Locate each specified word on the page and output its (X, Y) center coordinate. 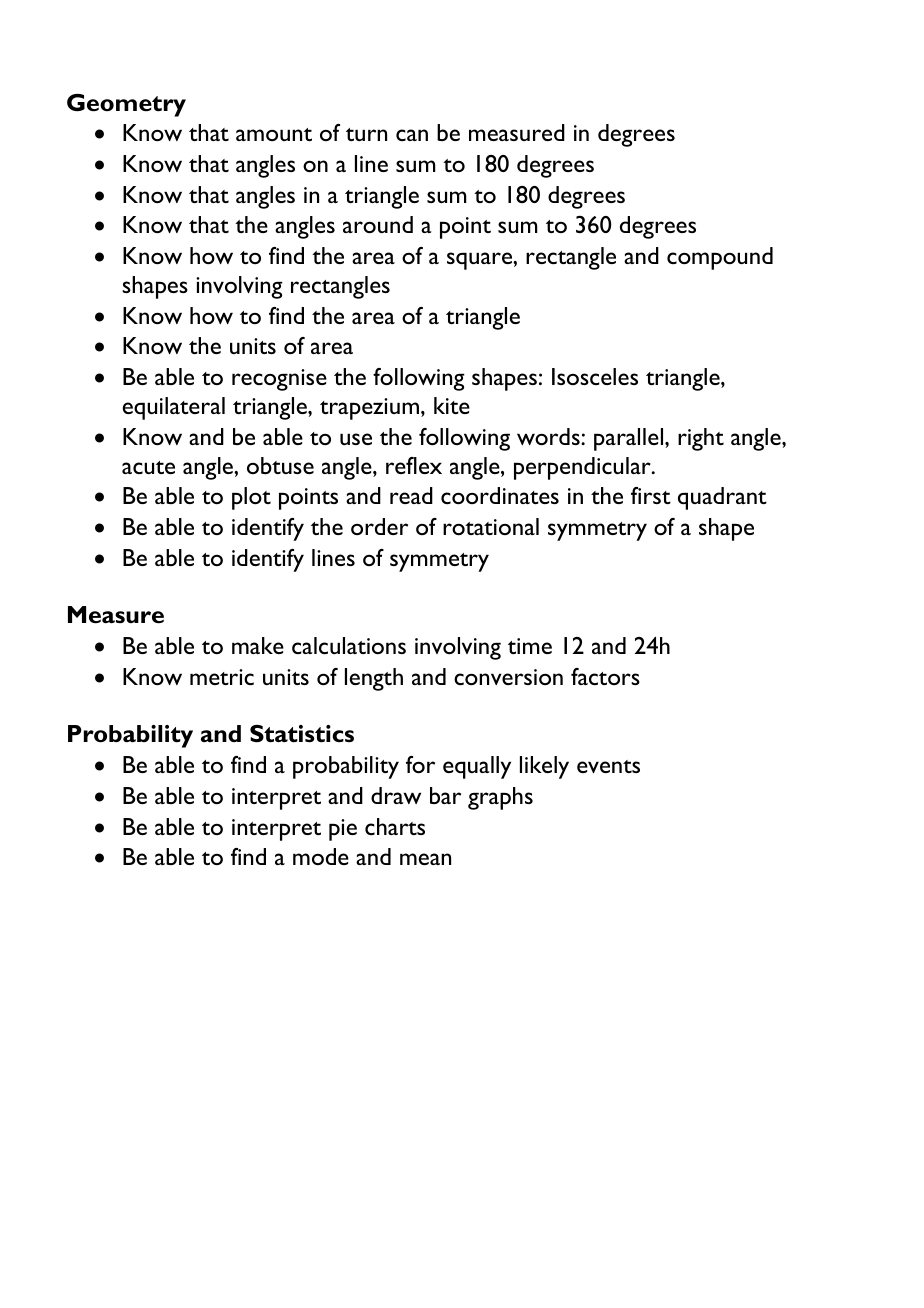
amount (274, 134)
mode (321, 856)
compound (720, 258)
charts (395, 826)
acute (148, 467)
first (651, 495)
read (411, 495)
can (412, 135)
